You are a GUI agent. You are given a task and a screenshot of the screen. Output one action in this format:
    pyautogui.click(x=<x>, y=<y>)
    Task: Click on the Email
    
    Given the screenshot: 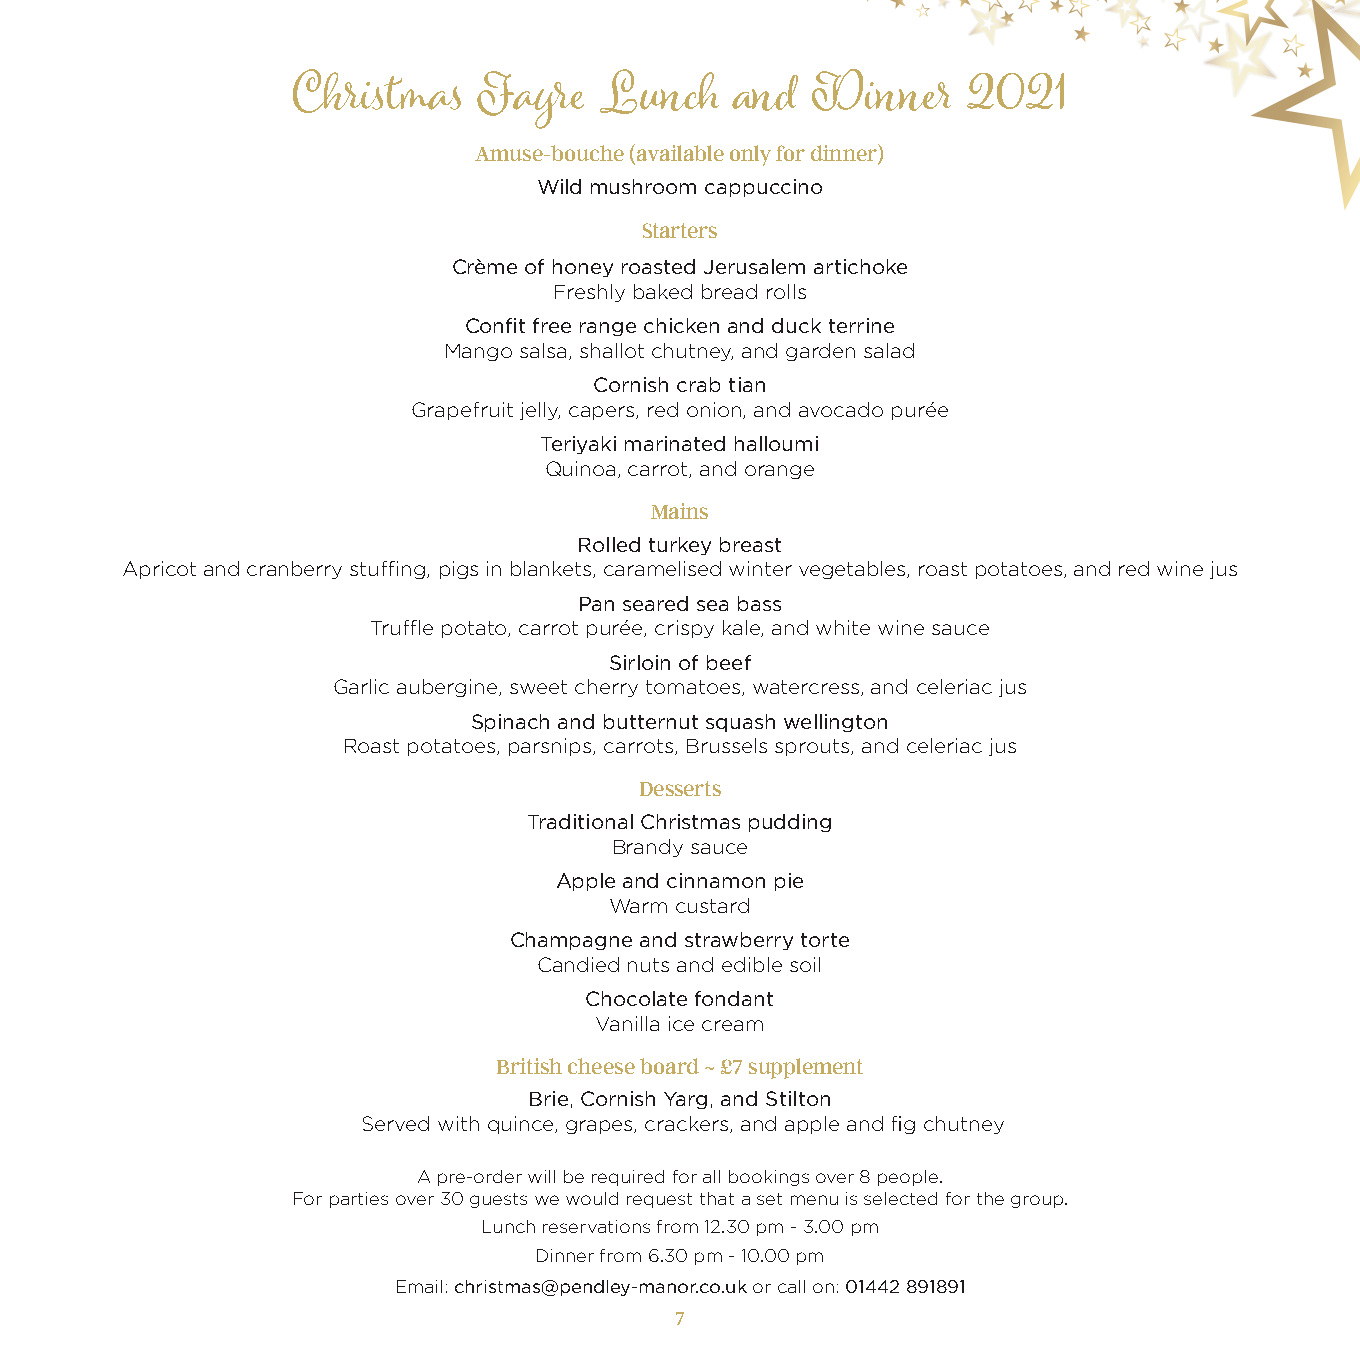 What is the action you would take?
    pyautogui.click(x=419, y=1286)
